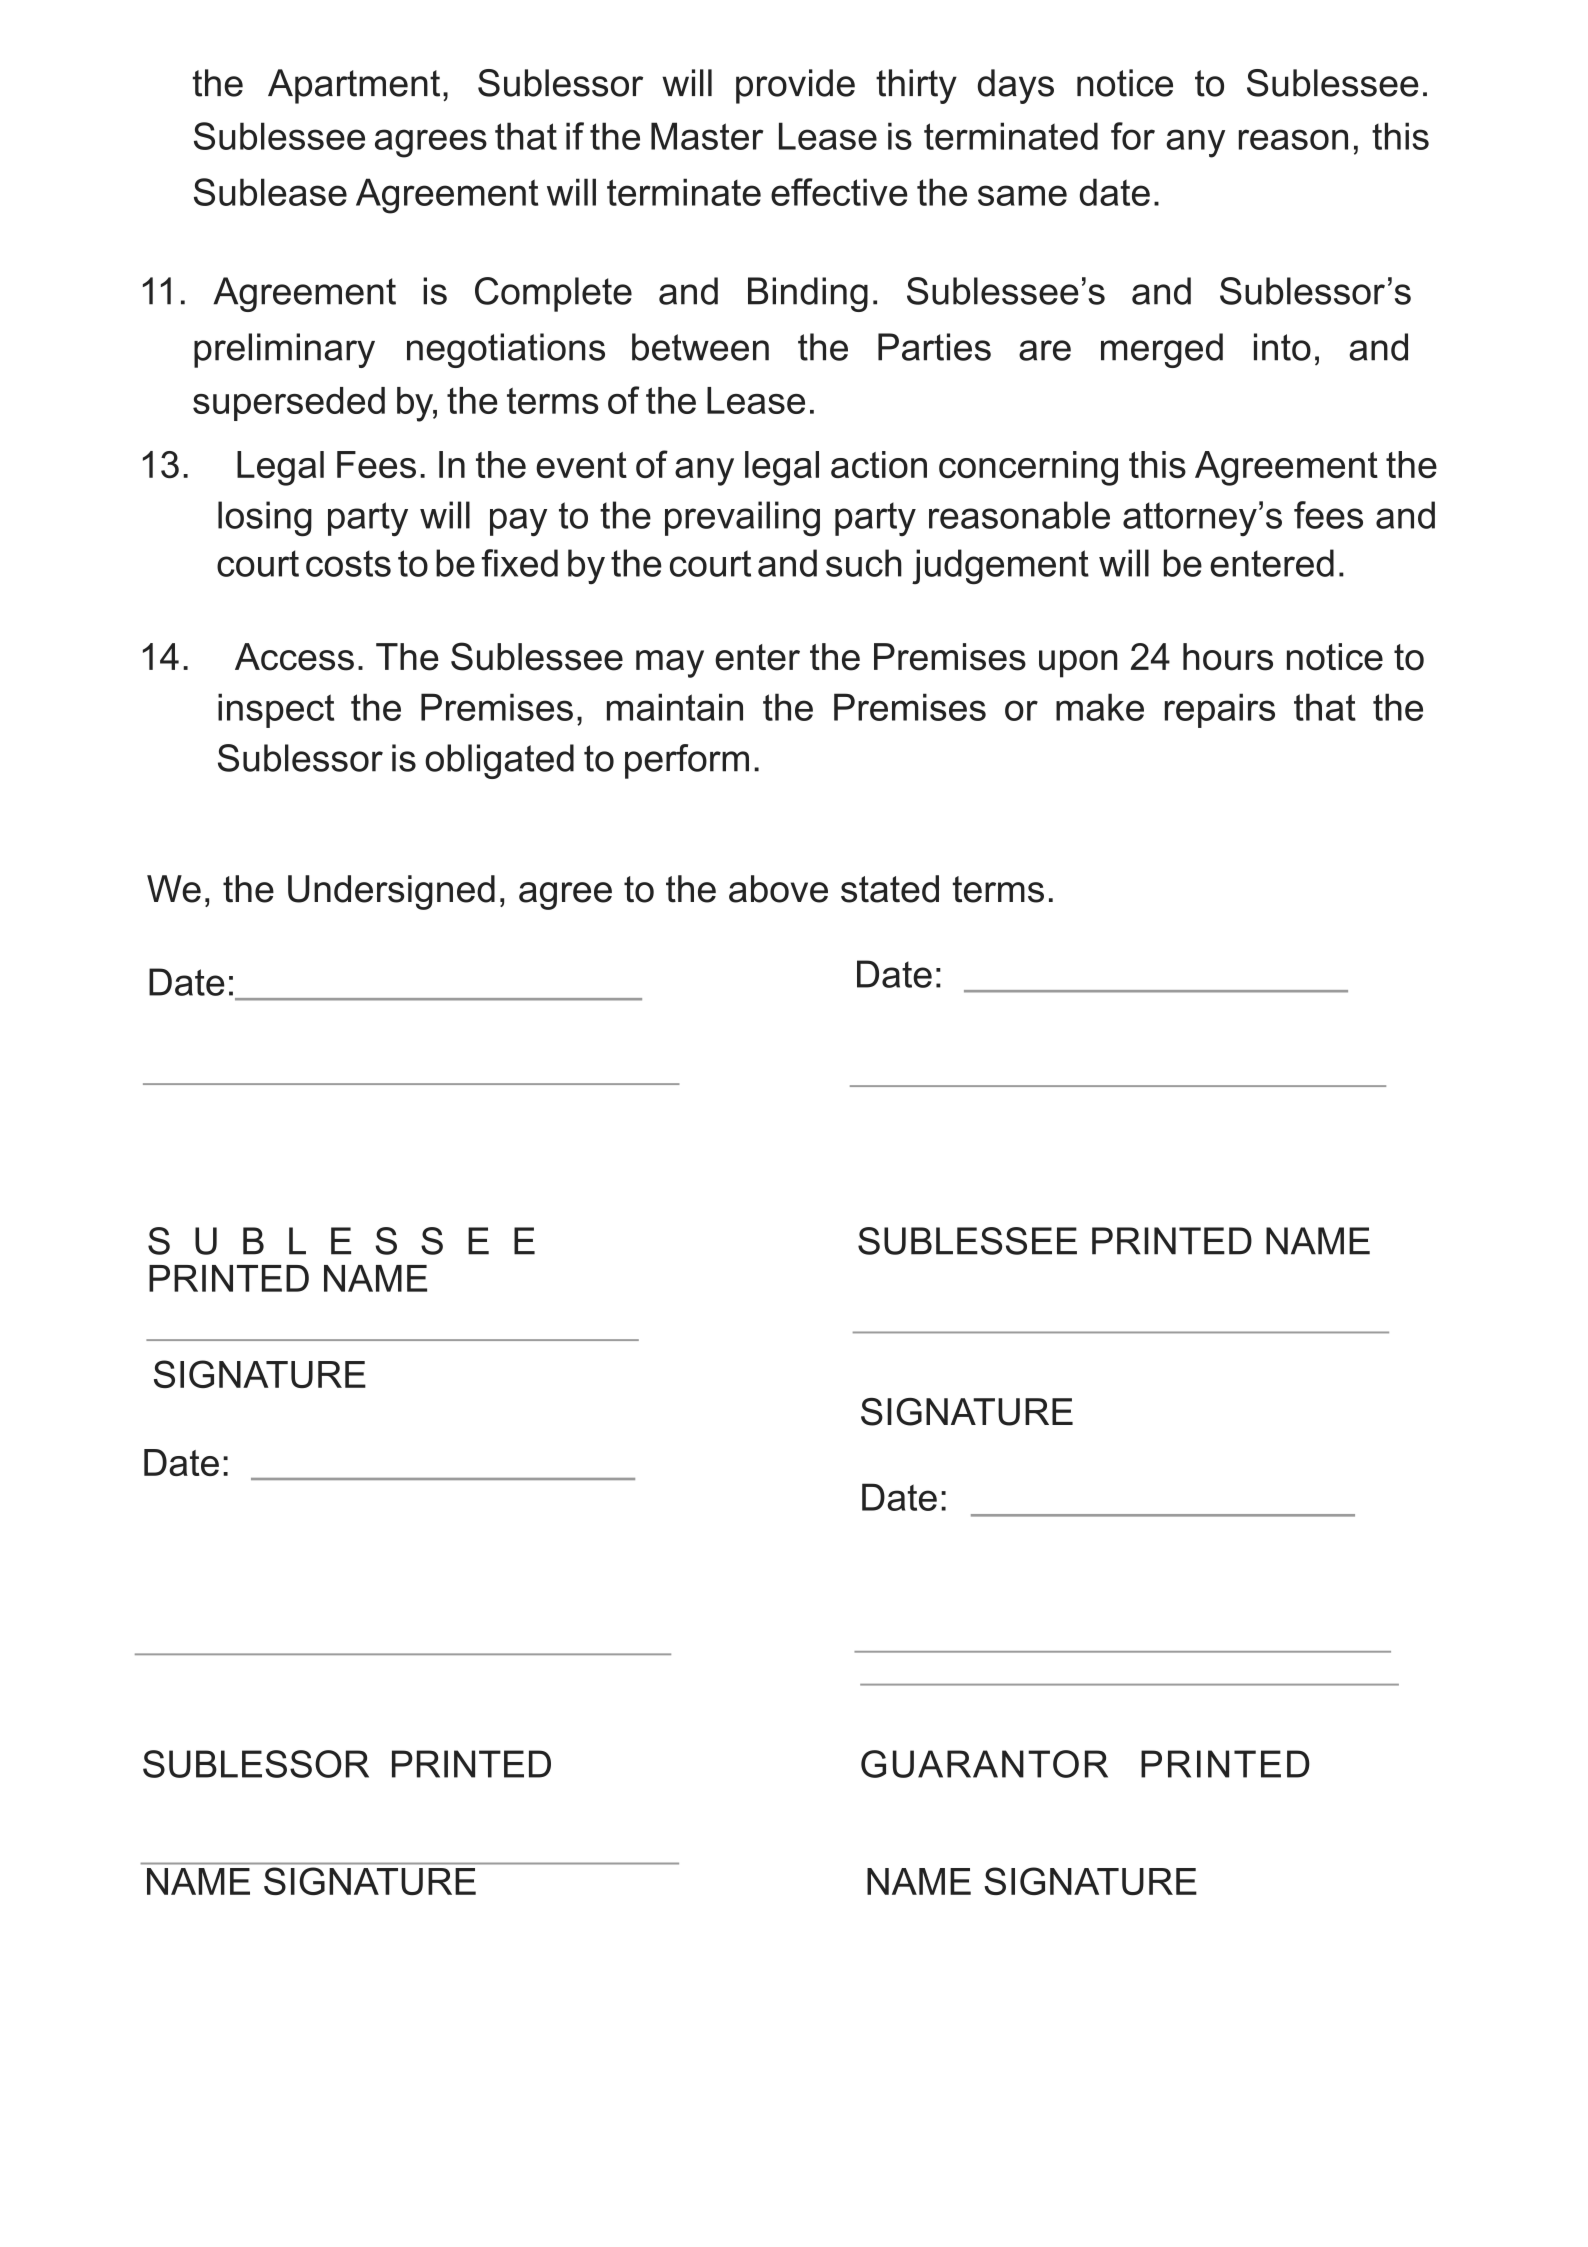  I want to click on same, so click(1022, 195).
